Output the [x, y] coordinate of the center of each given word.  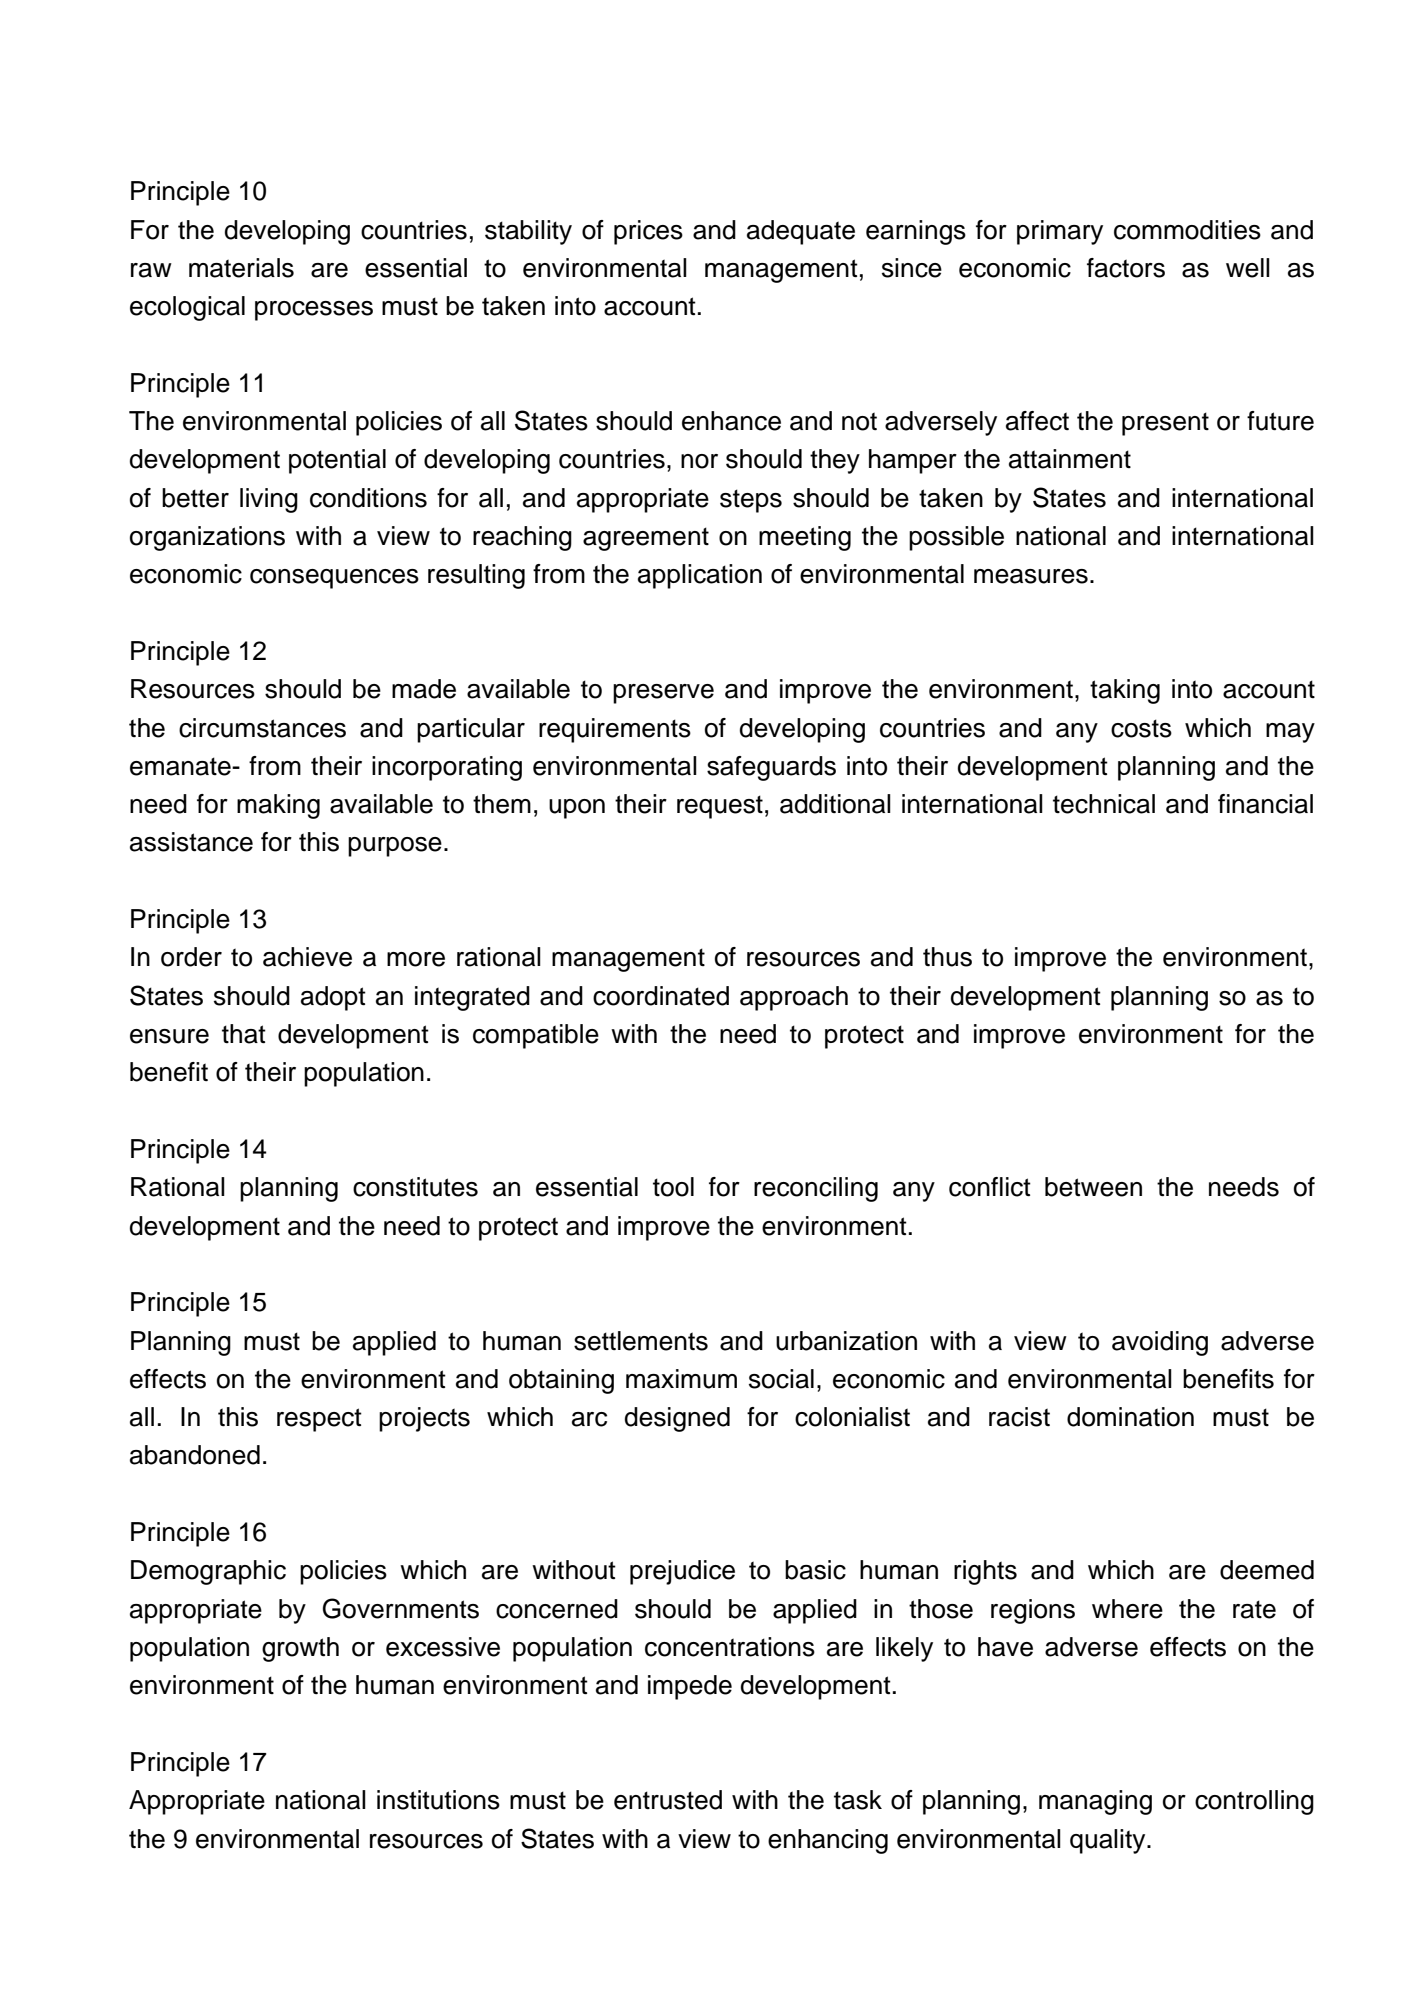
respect [319, 1420]
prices [648, 232]
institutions [438, 1800]
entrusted [668, 1800]
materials [241, 268]
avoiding [1160, 1343]
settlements [641, 1341]
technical [1104, 804]
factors [1126, 268]
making [278, 806]
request [720, 807]
